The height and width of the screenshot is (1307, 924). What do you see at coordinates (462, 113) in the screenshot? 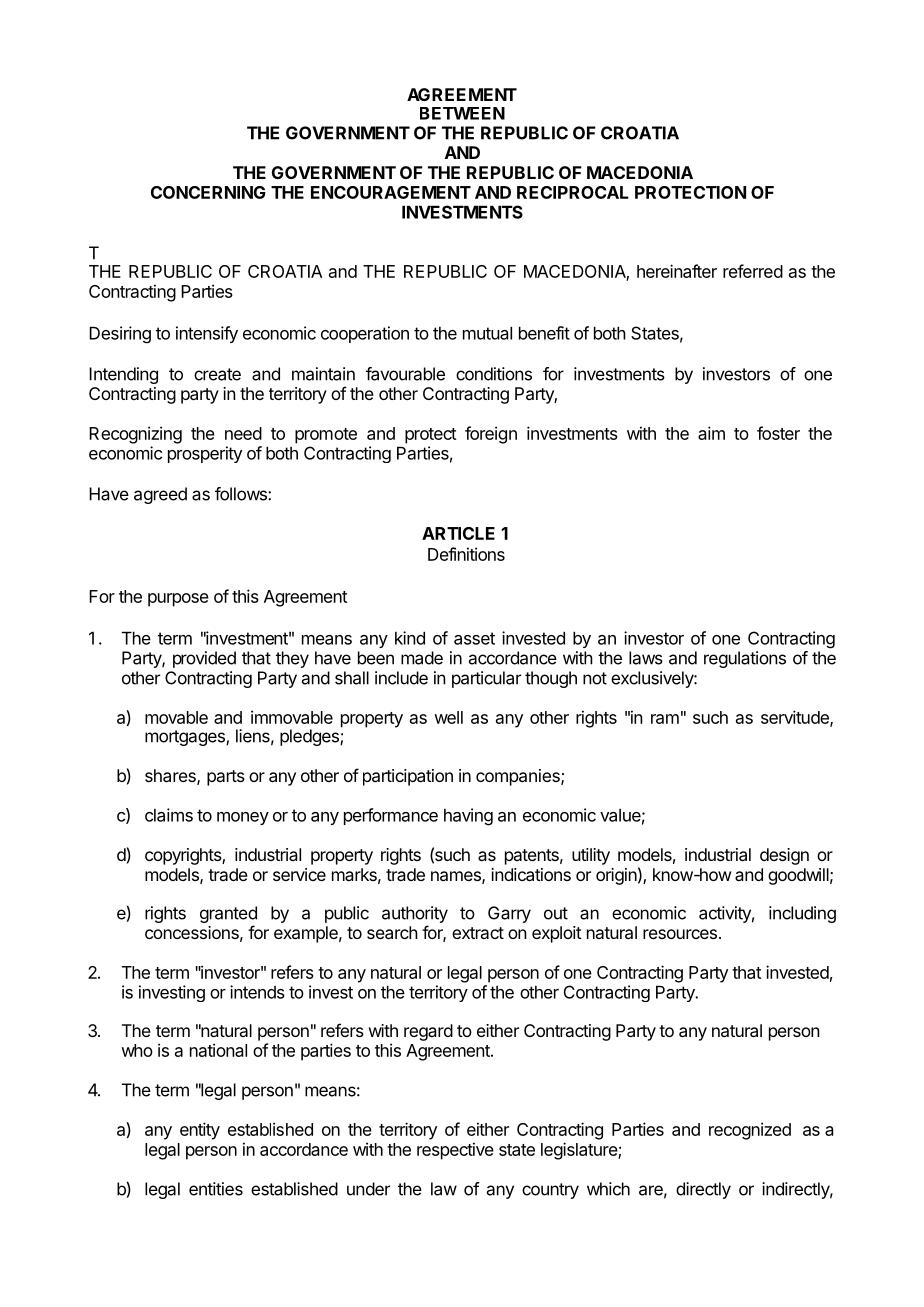
I see `BETWEEN` at bounding box center [462, 113].
